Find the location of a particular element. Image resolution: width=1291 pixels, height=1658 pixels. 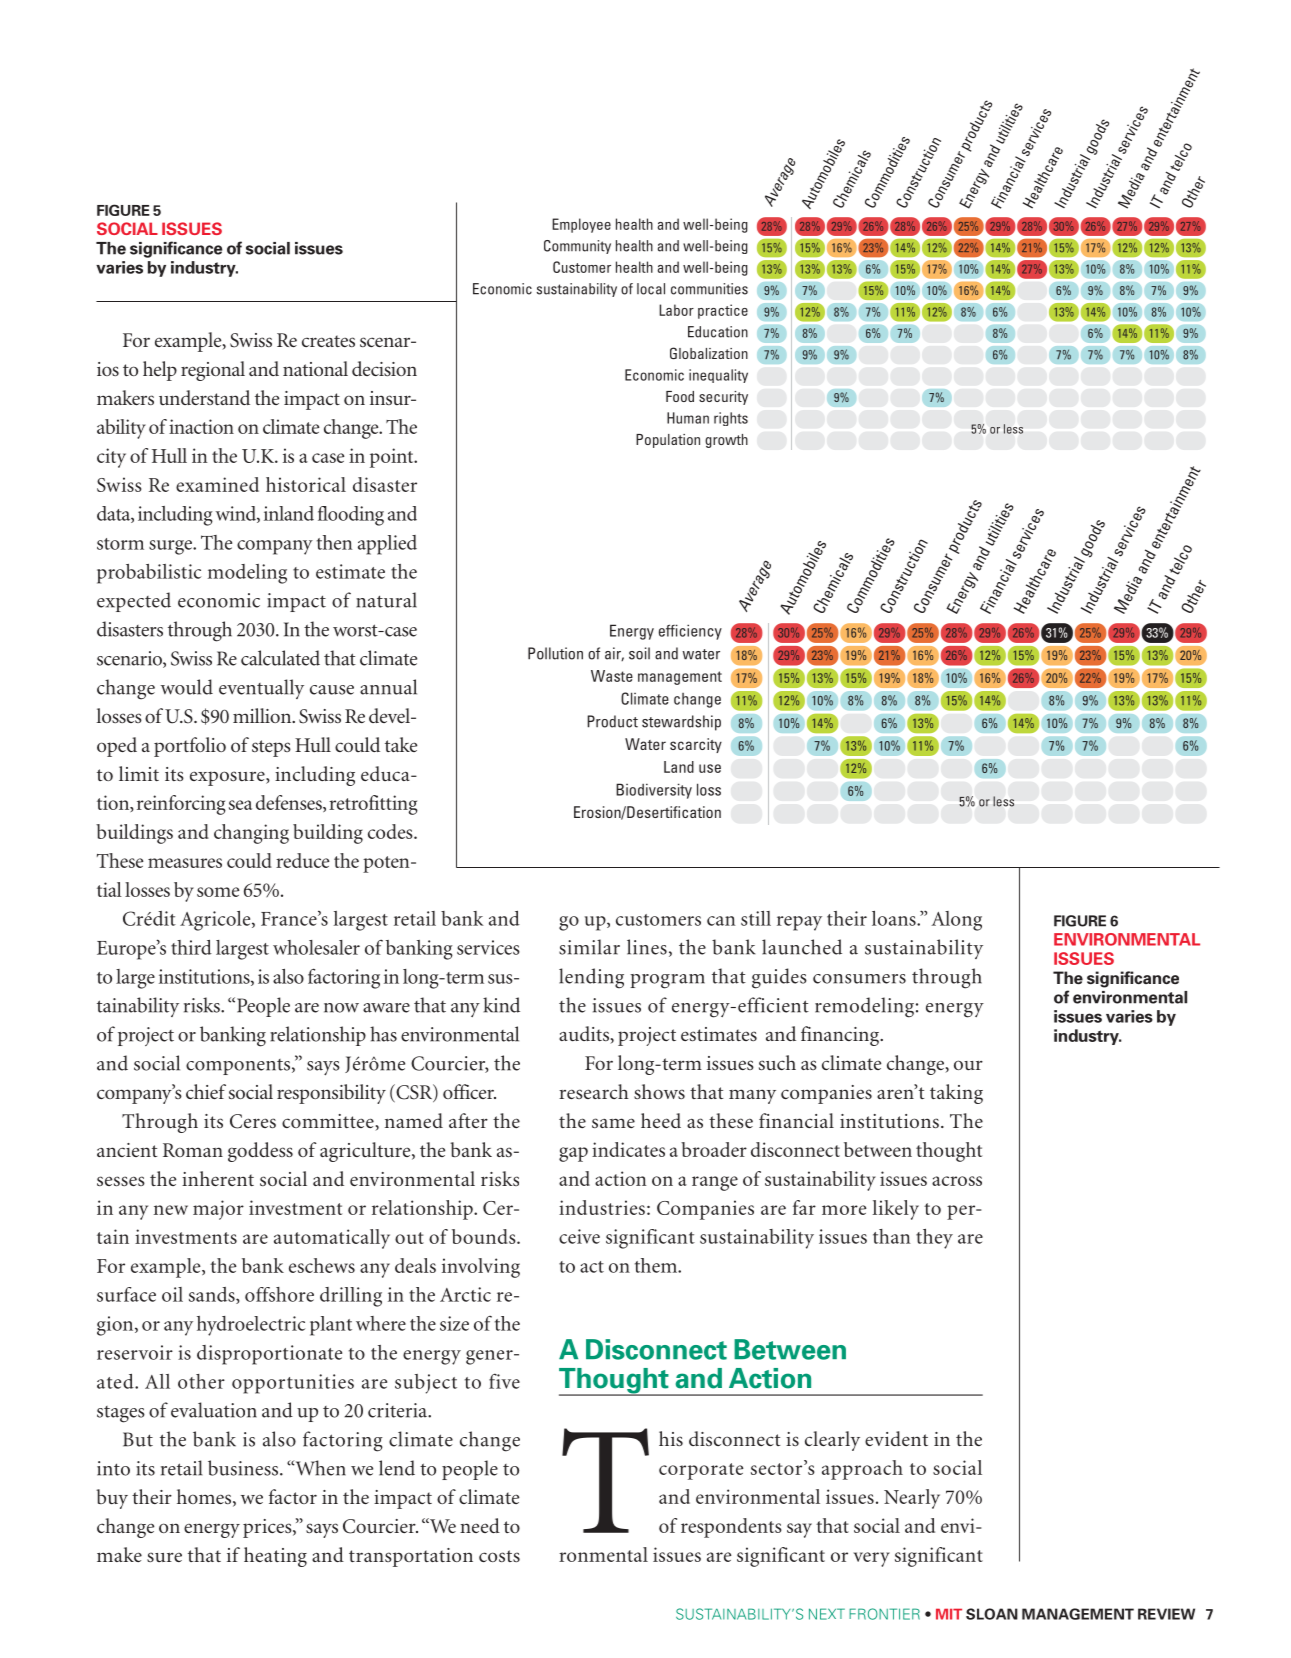

probabilistic is located at coordinates (149, 574).
